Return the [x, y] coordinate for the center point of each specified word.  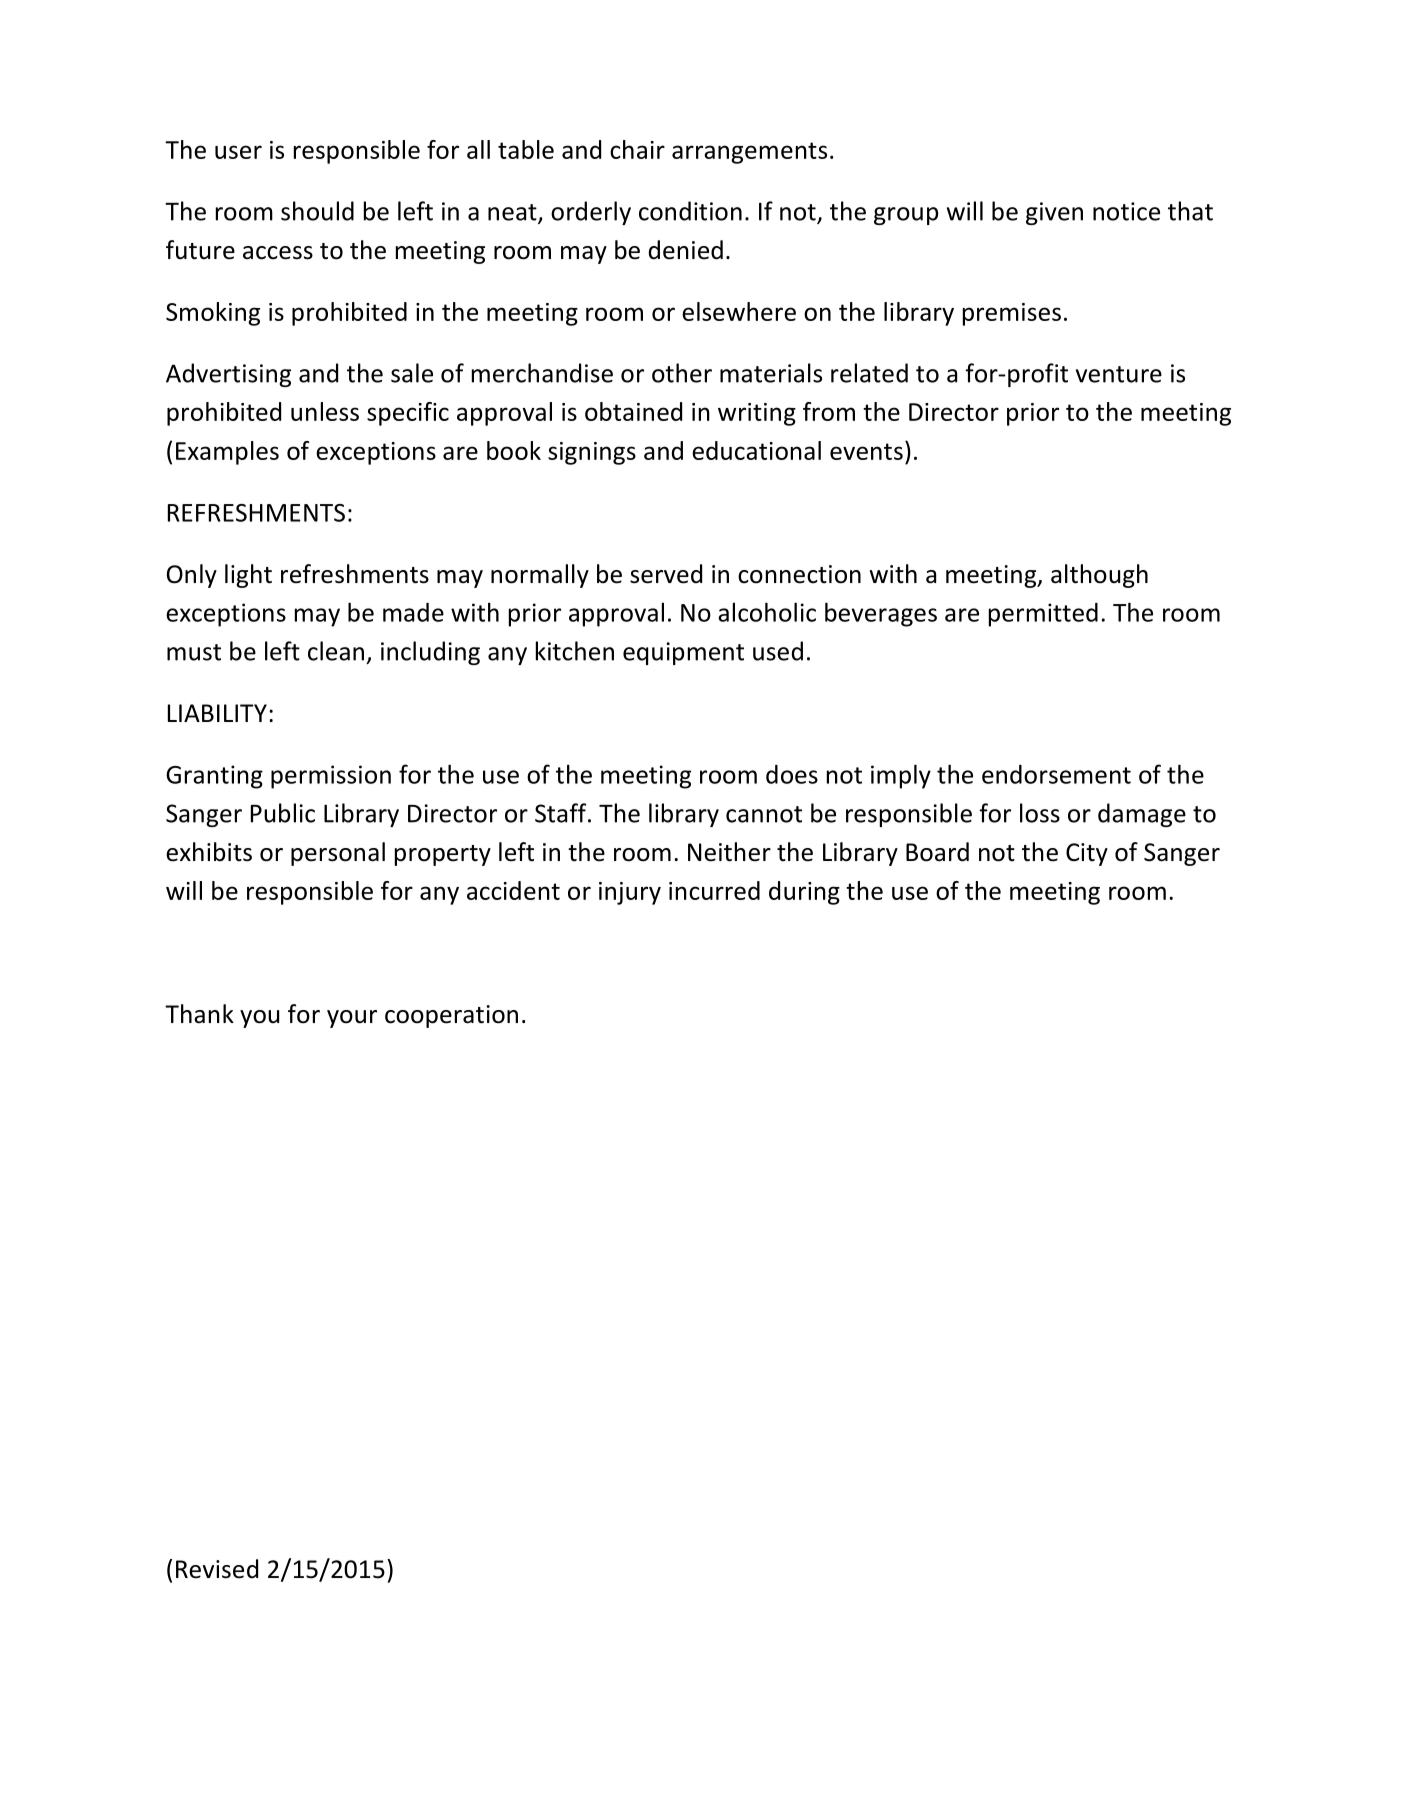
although [1099, 576]
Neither [729, 852]
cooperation [451, 1016]
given [1054, 213]
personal [338, 854]
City [1087, 854]
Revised [217, 1569]
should [317, 211]
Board [937, 852]
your [352, 1019]
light [248, 576]
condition [690, 211]
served [666, 574]
